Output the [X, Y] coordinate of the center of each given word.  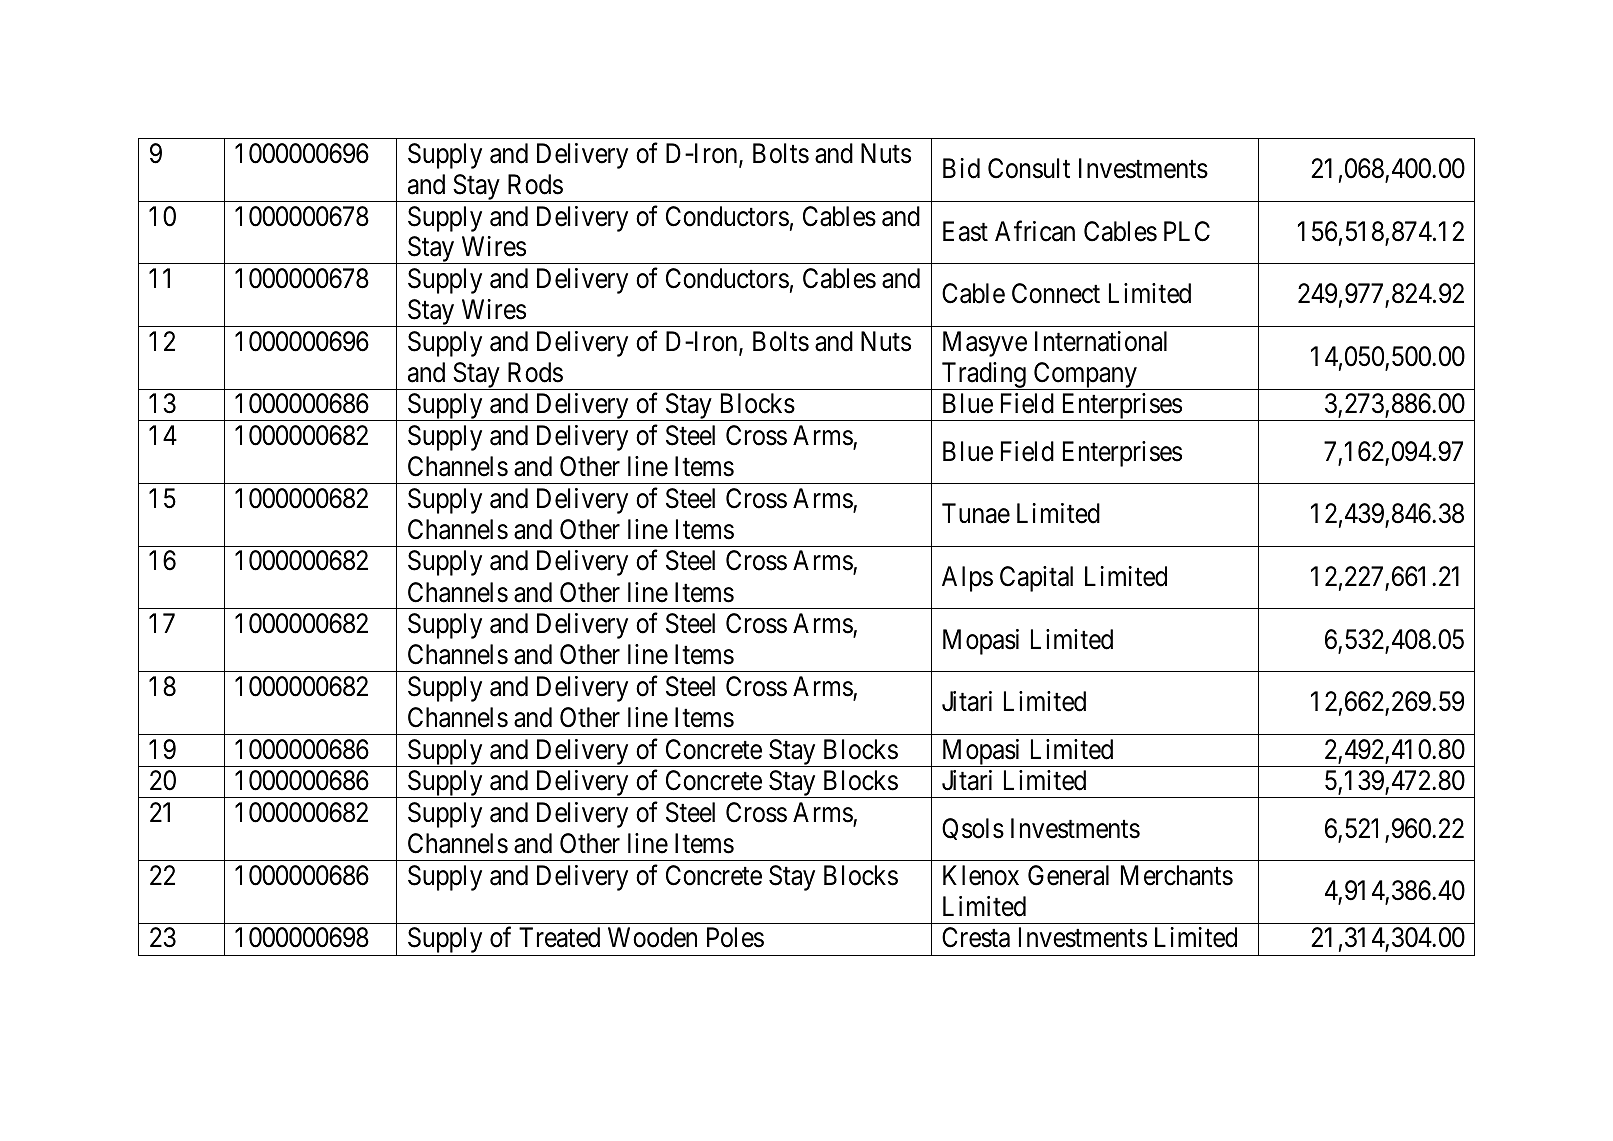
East [965, 231]
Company [1085, 376]
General [1068, 875]
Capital [1036, 579]
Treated [559, 937]
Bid [961, 168]
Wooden [652, 937]
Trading [983, 376]
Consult [1029, 168]
